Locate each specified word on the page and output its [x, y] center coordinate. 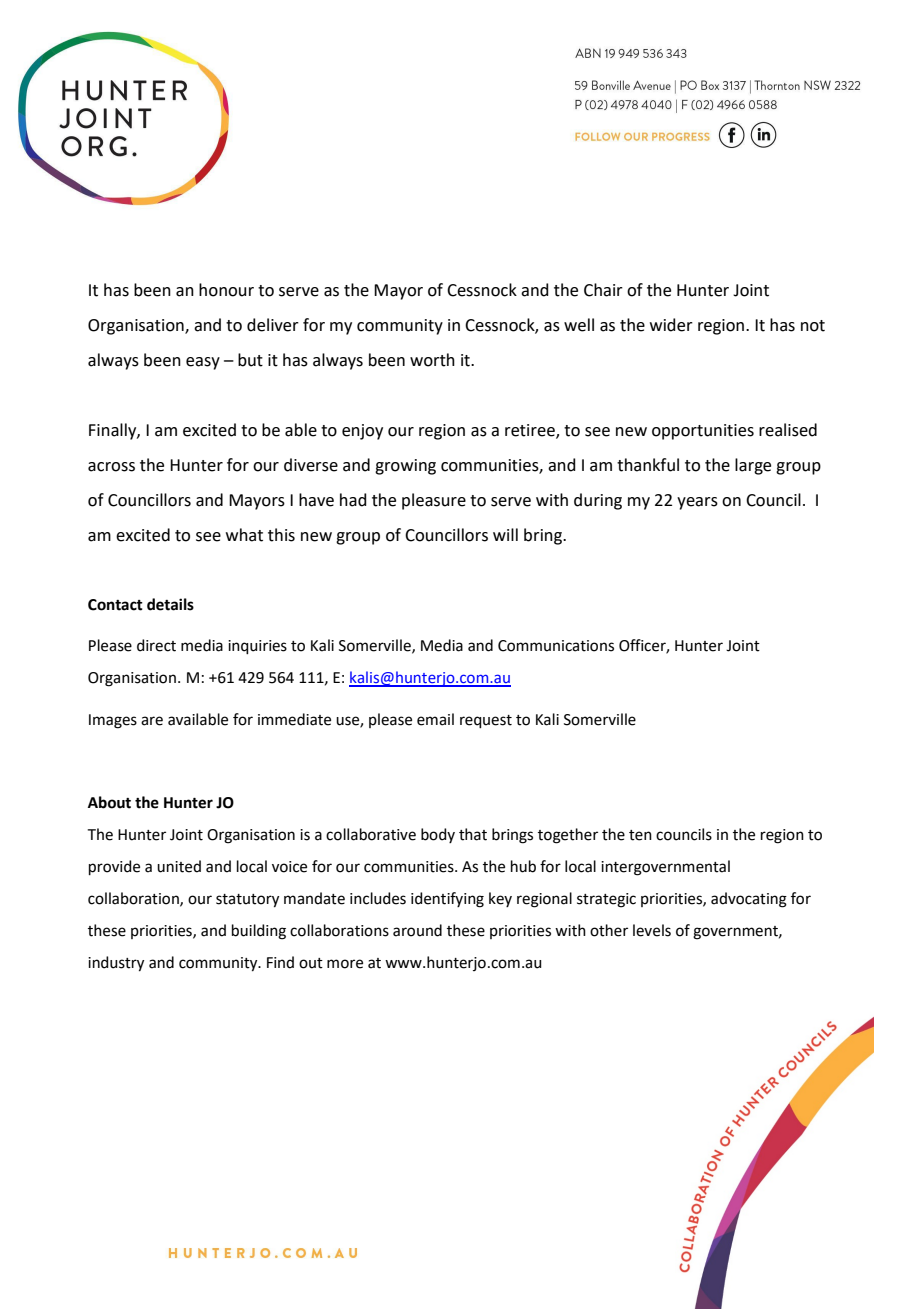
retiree [531, 431]
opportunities [703, 432]
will [505, 534]
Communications [556, 646]
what [244, 535]
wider [671, 325]
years [697, 503]
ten [640, 835]
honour [226, 290]
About [109, 802]
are [152, 721]
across [111, 467]
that [473, 834]
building [259, 932]
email [435, 719]
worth [432, 360]
